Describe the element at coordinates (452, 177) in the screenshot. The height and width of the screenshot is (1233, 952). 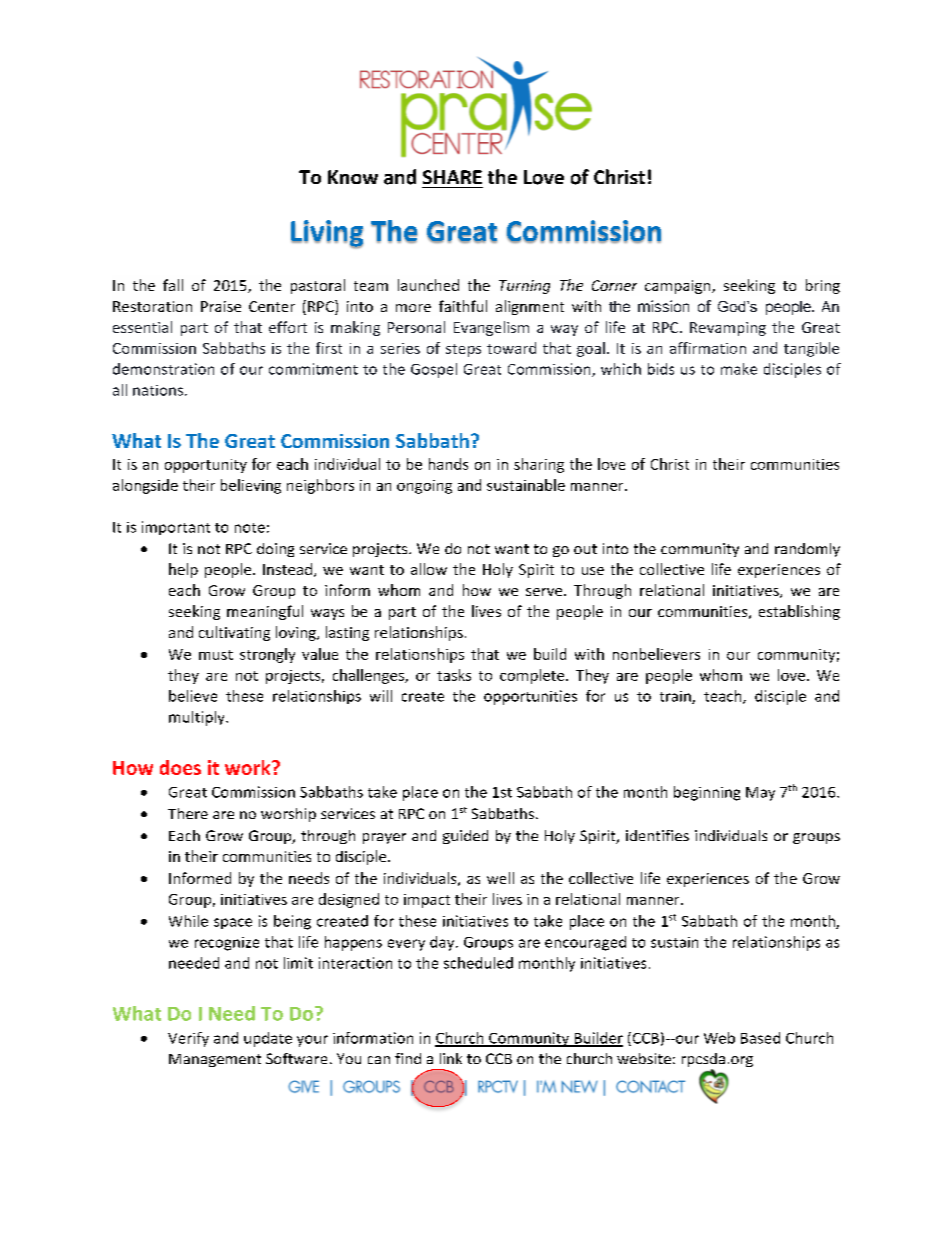
I see `SHARE` at that location.
